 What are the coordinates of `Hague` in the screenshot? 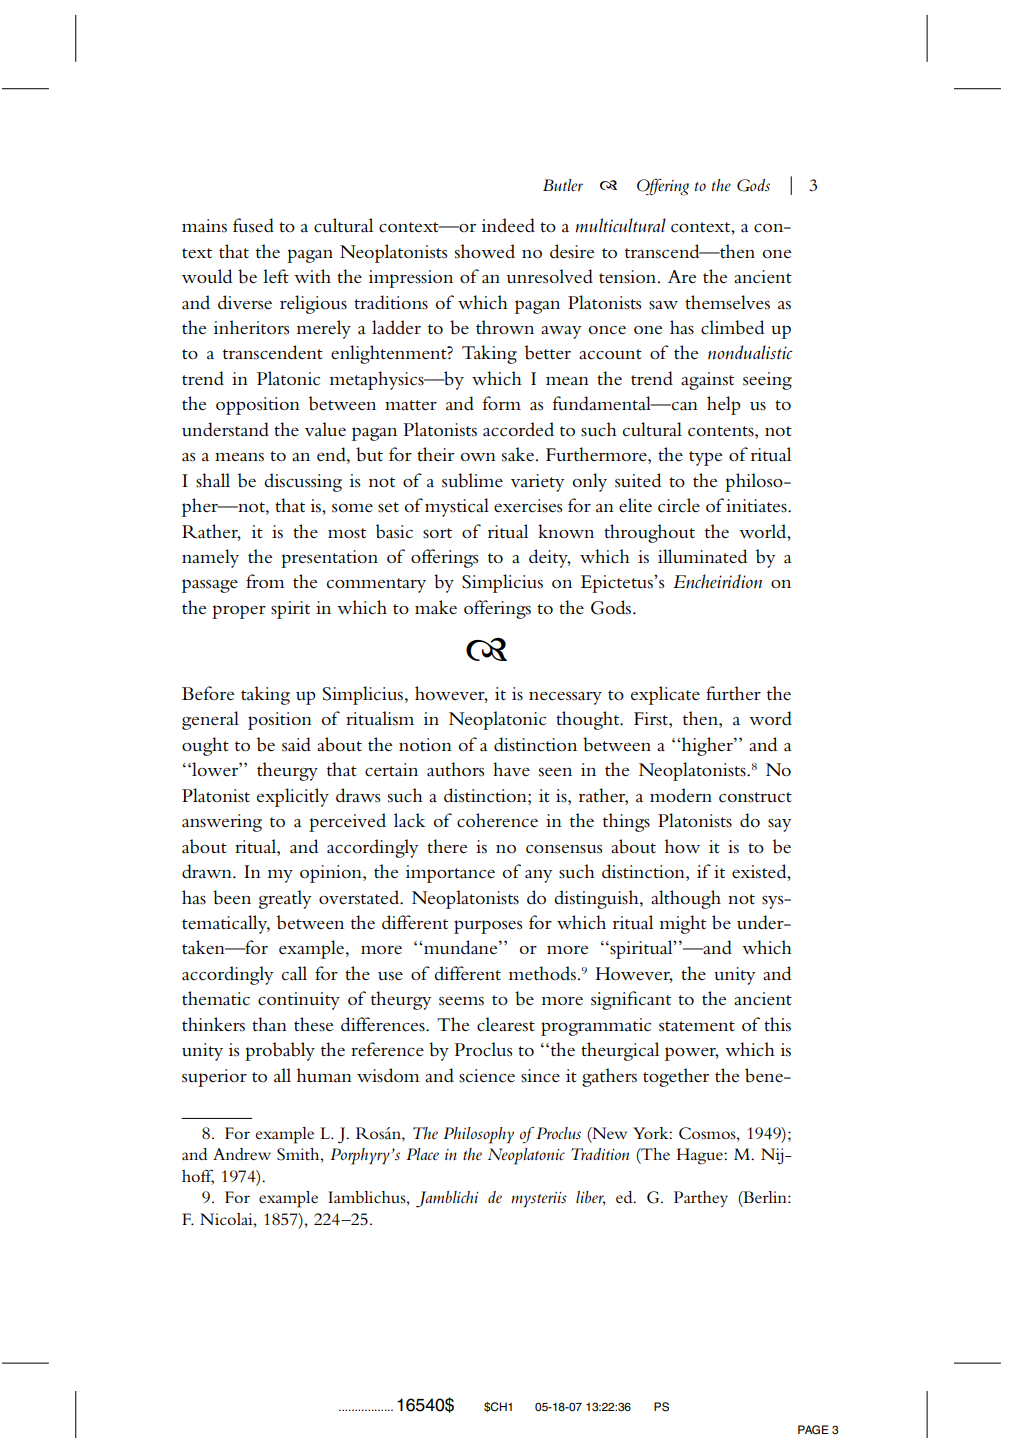 It's located at (700, 1156).
